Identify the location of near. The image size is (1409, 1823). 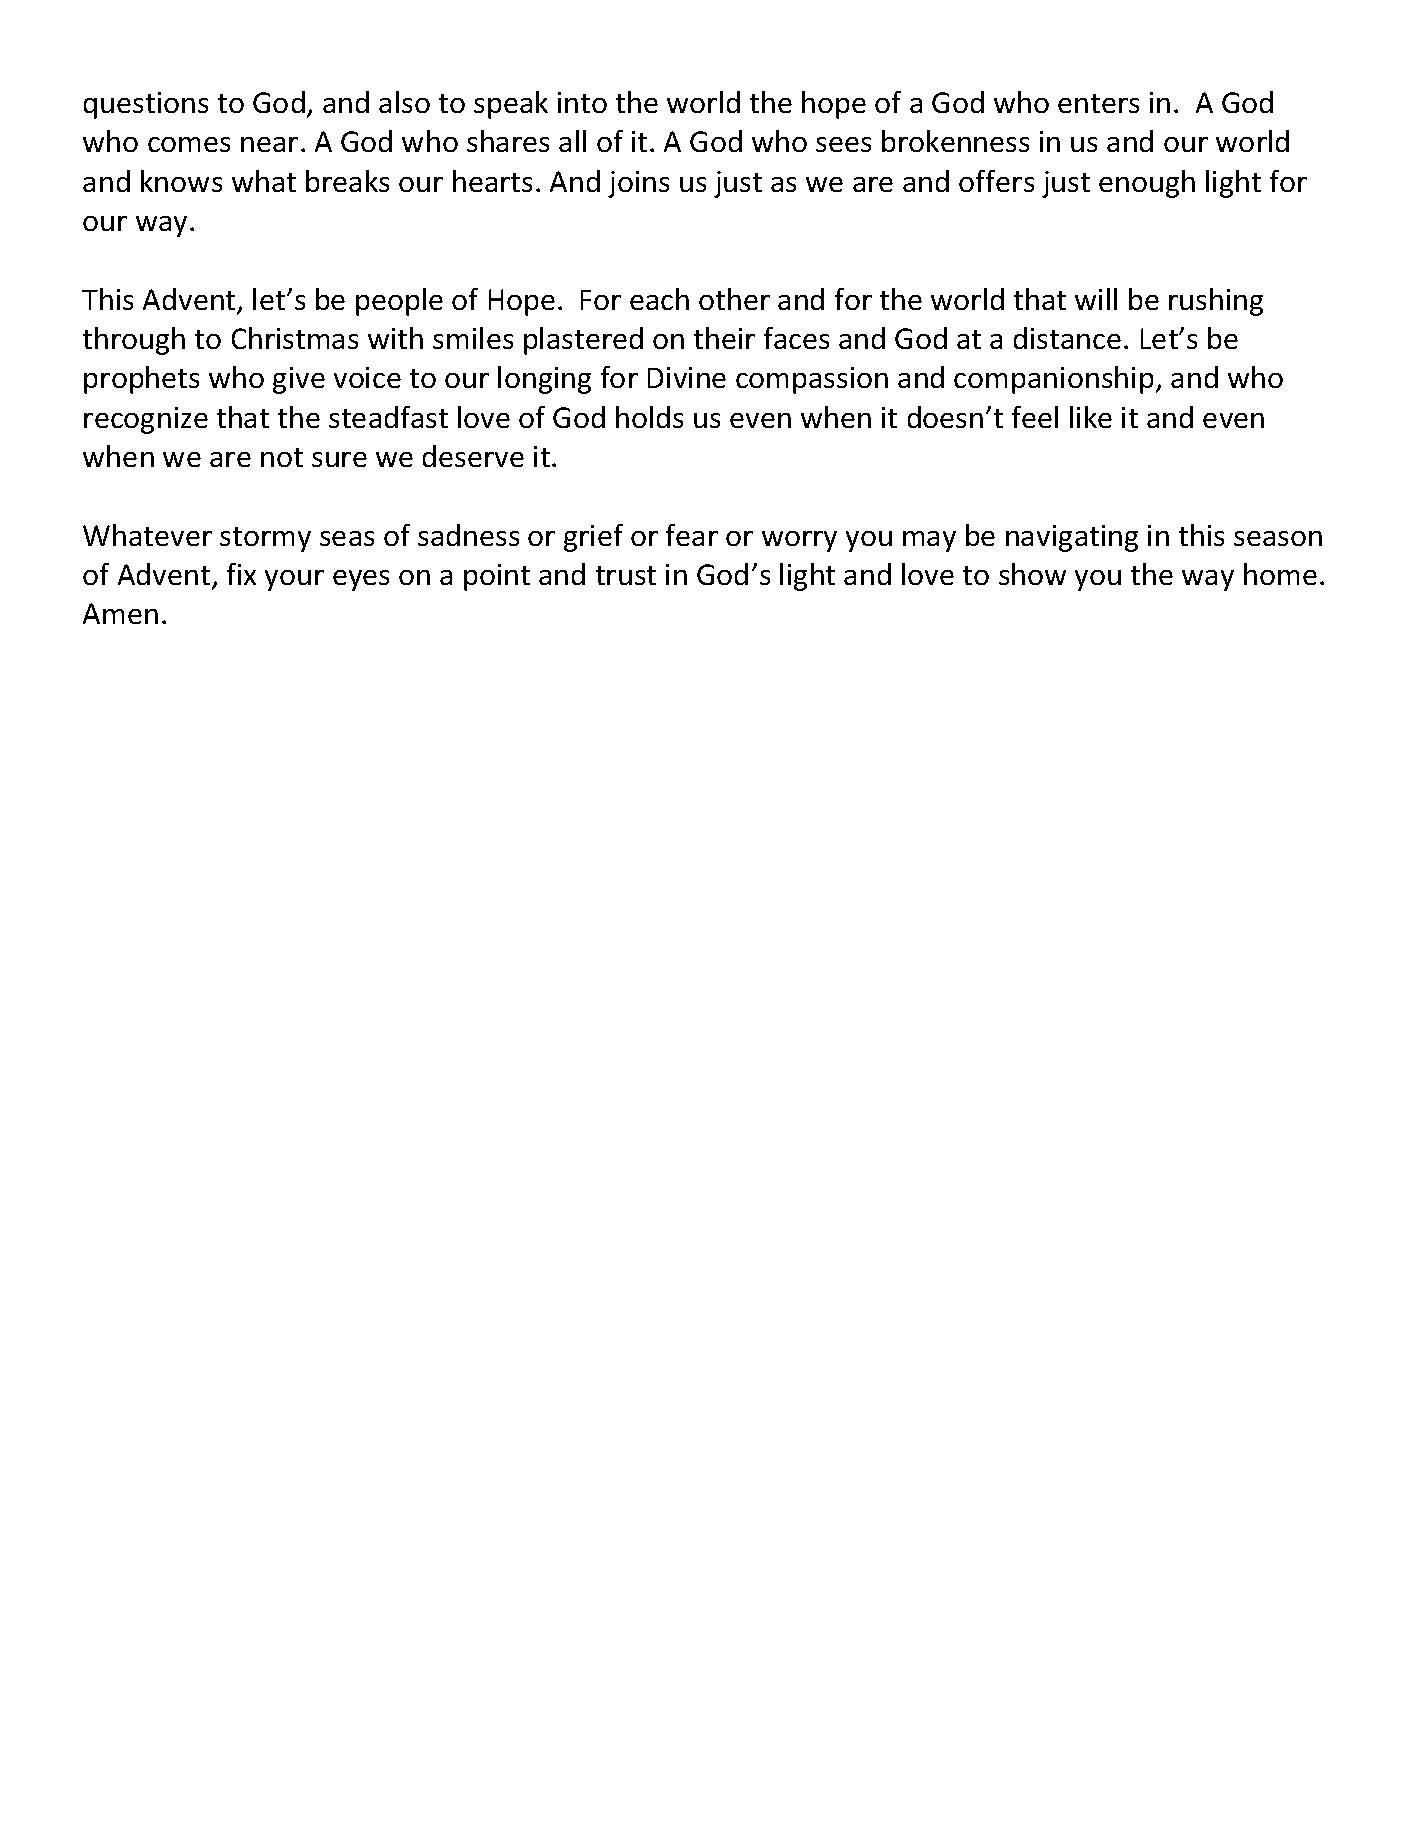
(269, 144).
